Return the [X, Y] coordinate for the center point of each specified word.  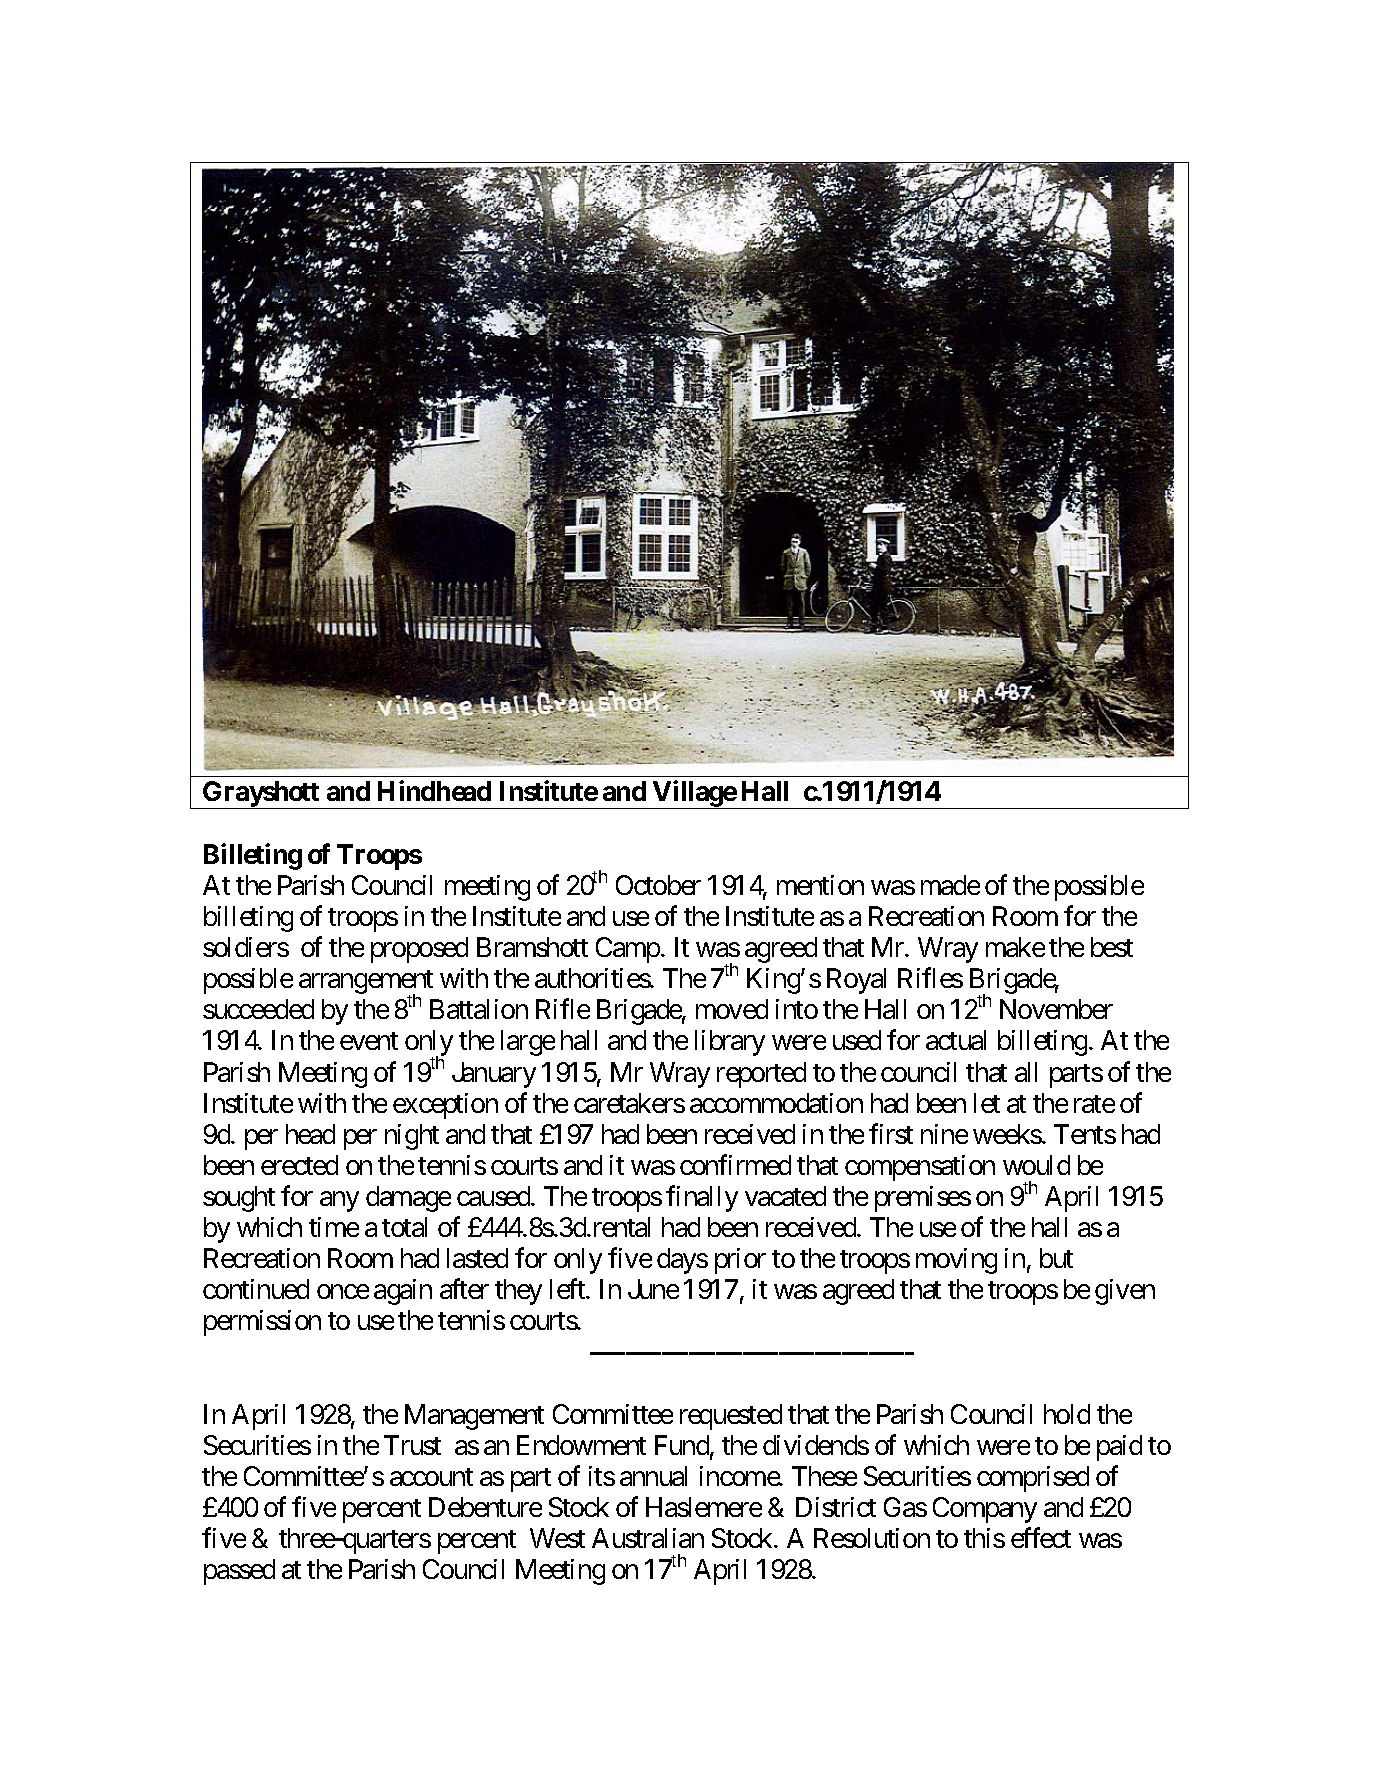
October [658, 885]
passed [239, 1572]
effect [1041, 1538]
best [1112, 947]
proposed [419, 950]
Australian [648, 1538]
